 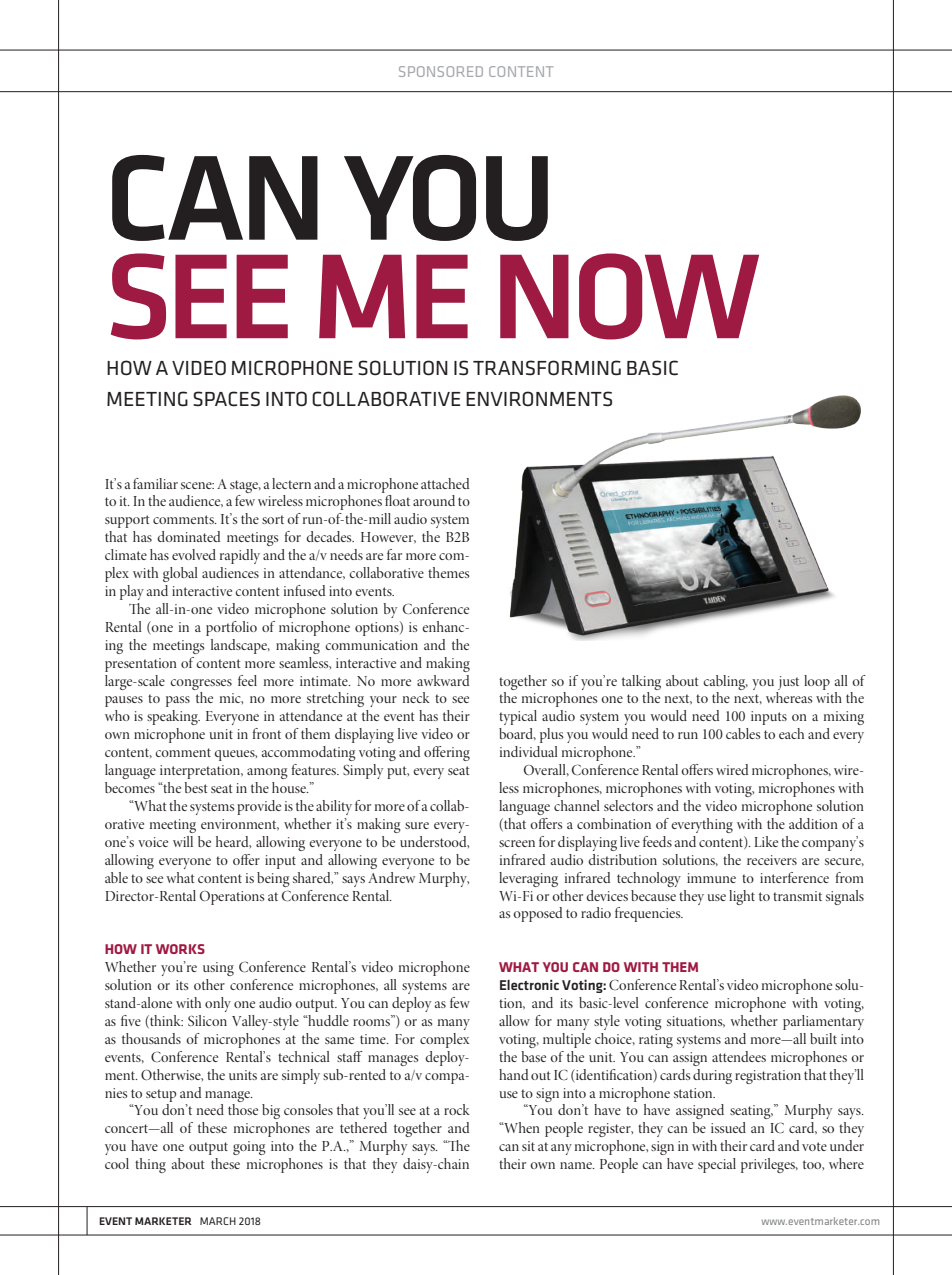 What do you see at coordinates (441, 71) in the screenshot?
I see `SPONSORED` at bounding box center [441, 71].
